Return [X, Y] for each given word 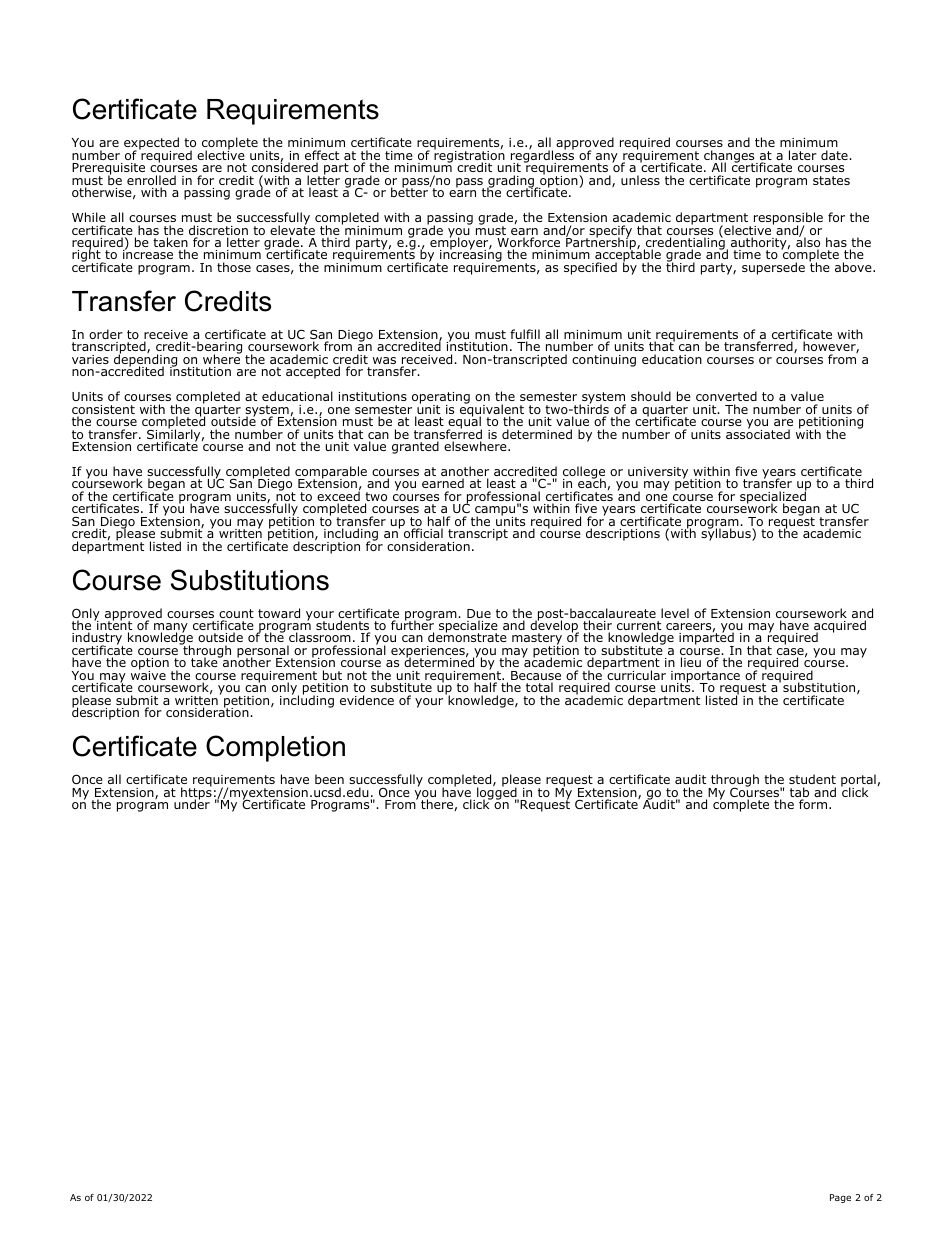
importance [705, 678]
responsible [788, 220]
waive [148, 674]
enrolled [151, 181]
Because [536, 677]
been [329, 779]
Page [840, 1198]
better [410, 191]
